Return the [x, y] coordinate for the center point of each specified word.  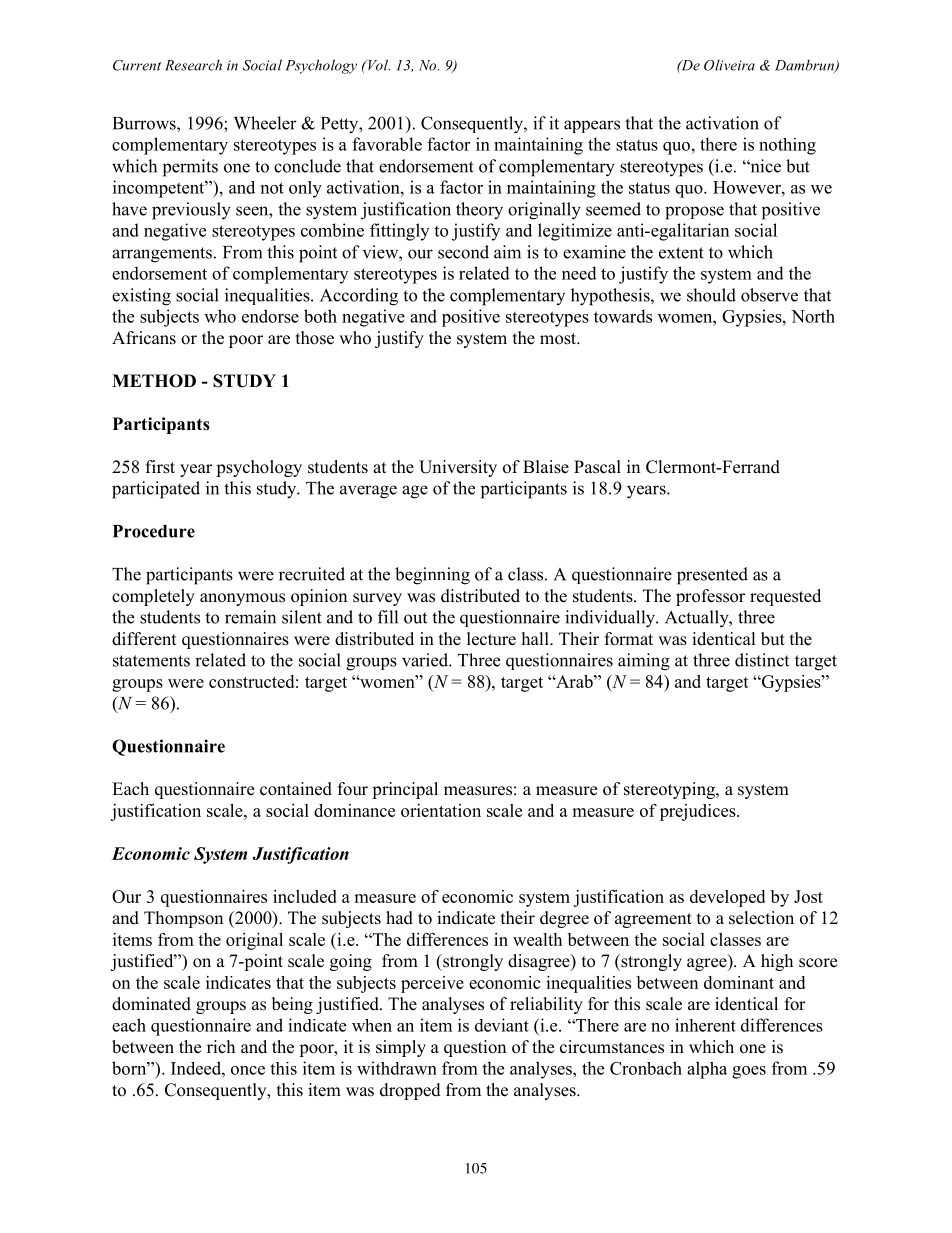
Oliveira [729, 65]
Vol [378, 65]
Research [193, 65]
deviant [502, 1025]
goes [749, 1072]
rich [221, 1046]
